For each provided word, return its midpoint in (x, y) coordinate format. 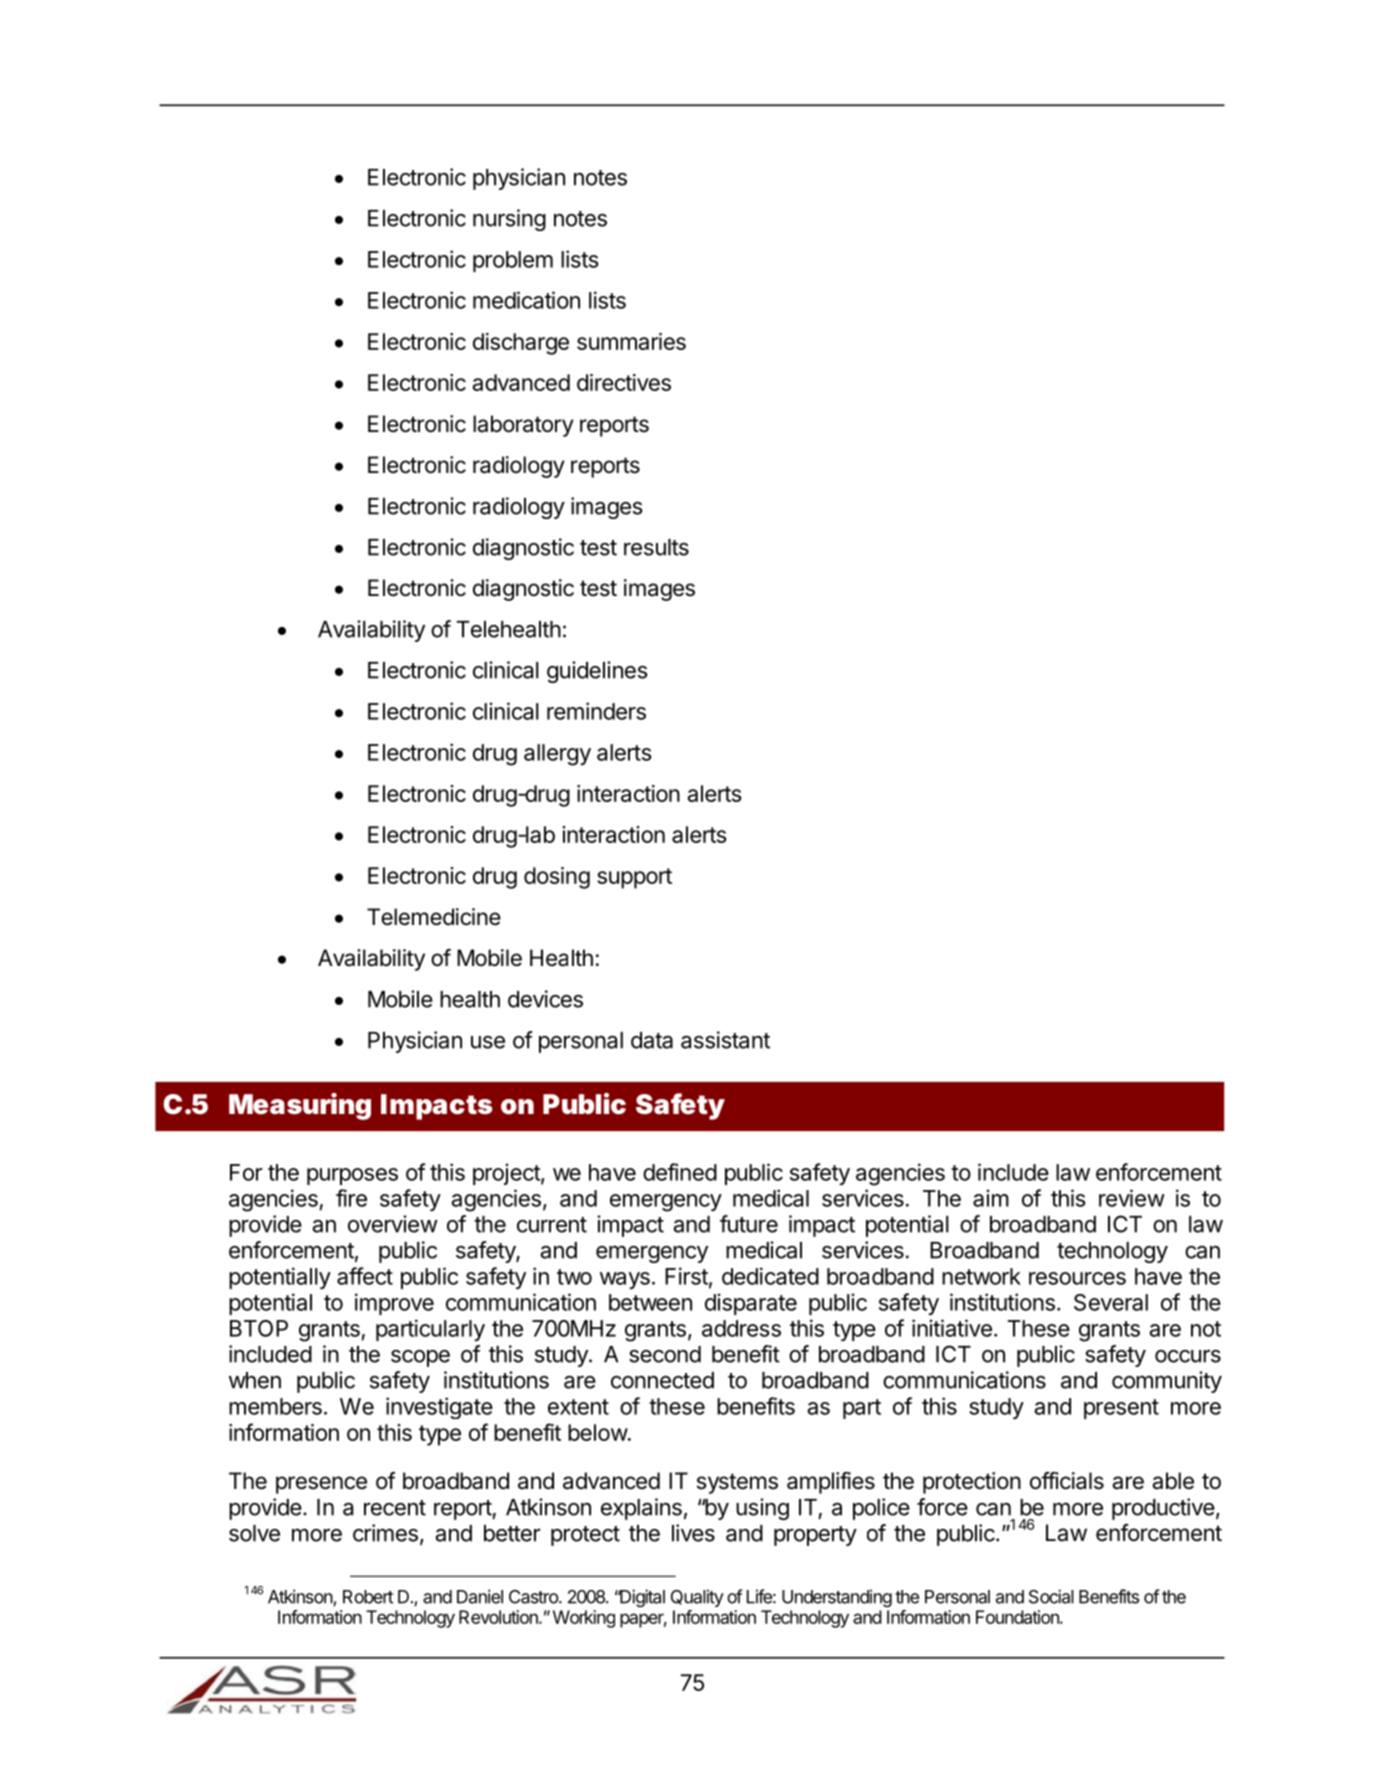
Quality (697, 1598)
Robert (368, 1597)
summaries (631, 341)
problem (513, 261)
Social (1051, 1596)
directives (624, 382)
